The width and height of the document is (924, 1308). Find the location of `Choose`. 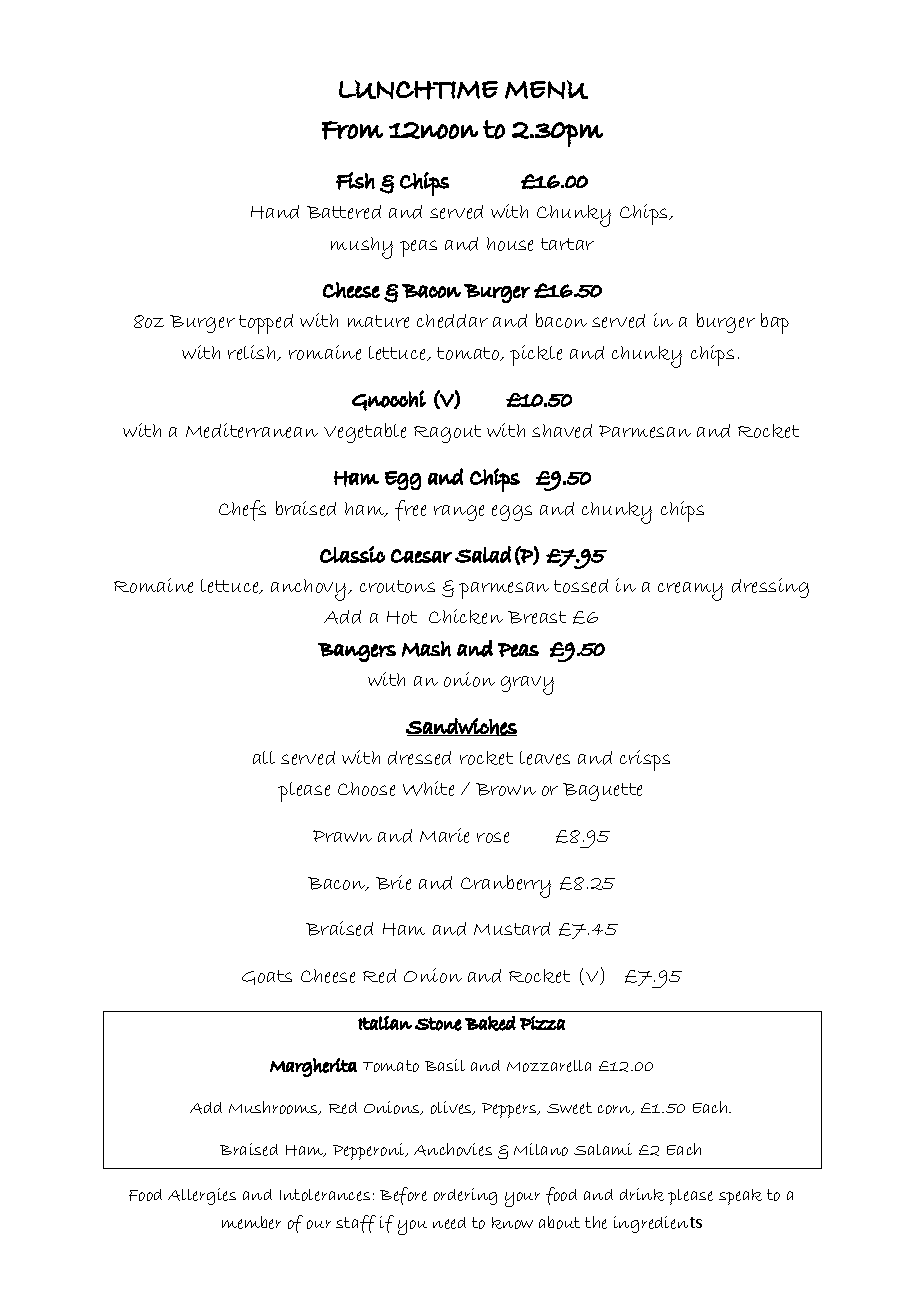

Choose is located at coordinates (366, 789).
